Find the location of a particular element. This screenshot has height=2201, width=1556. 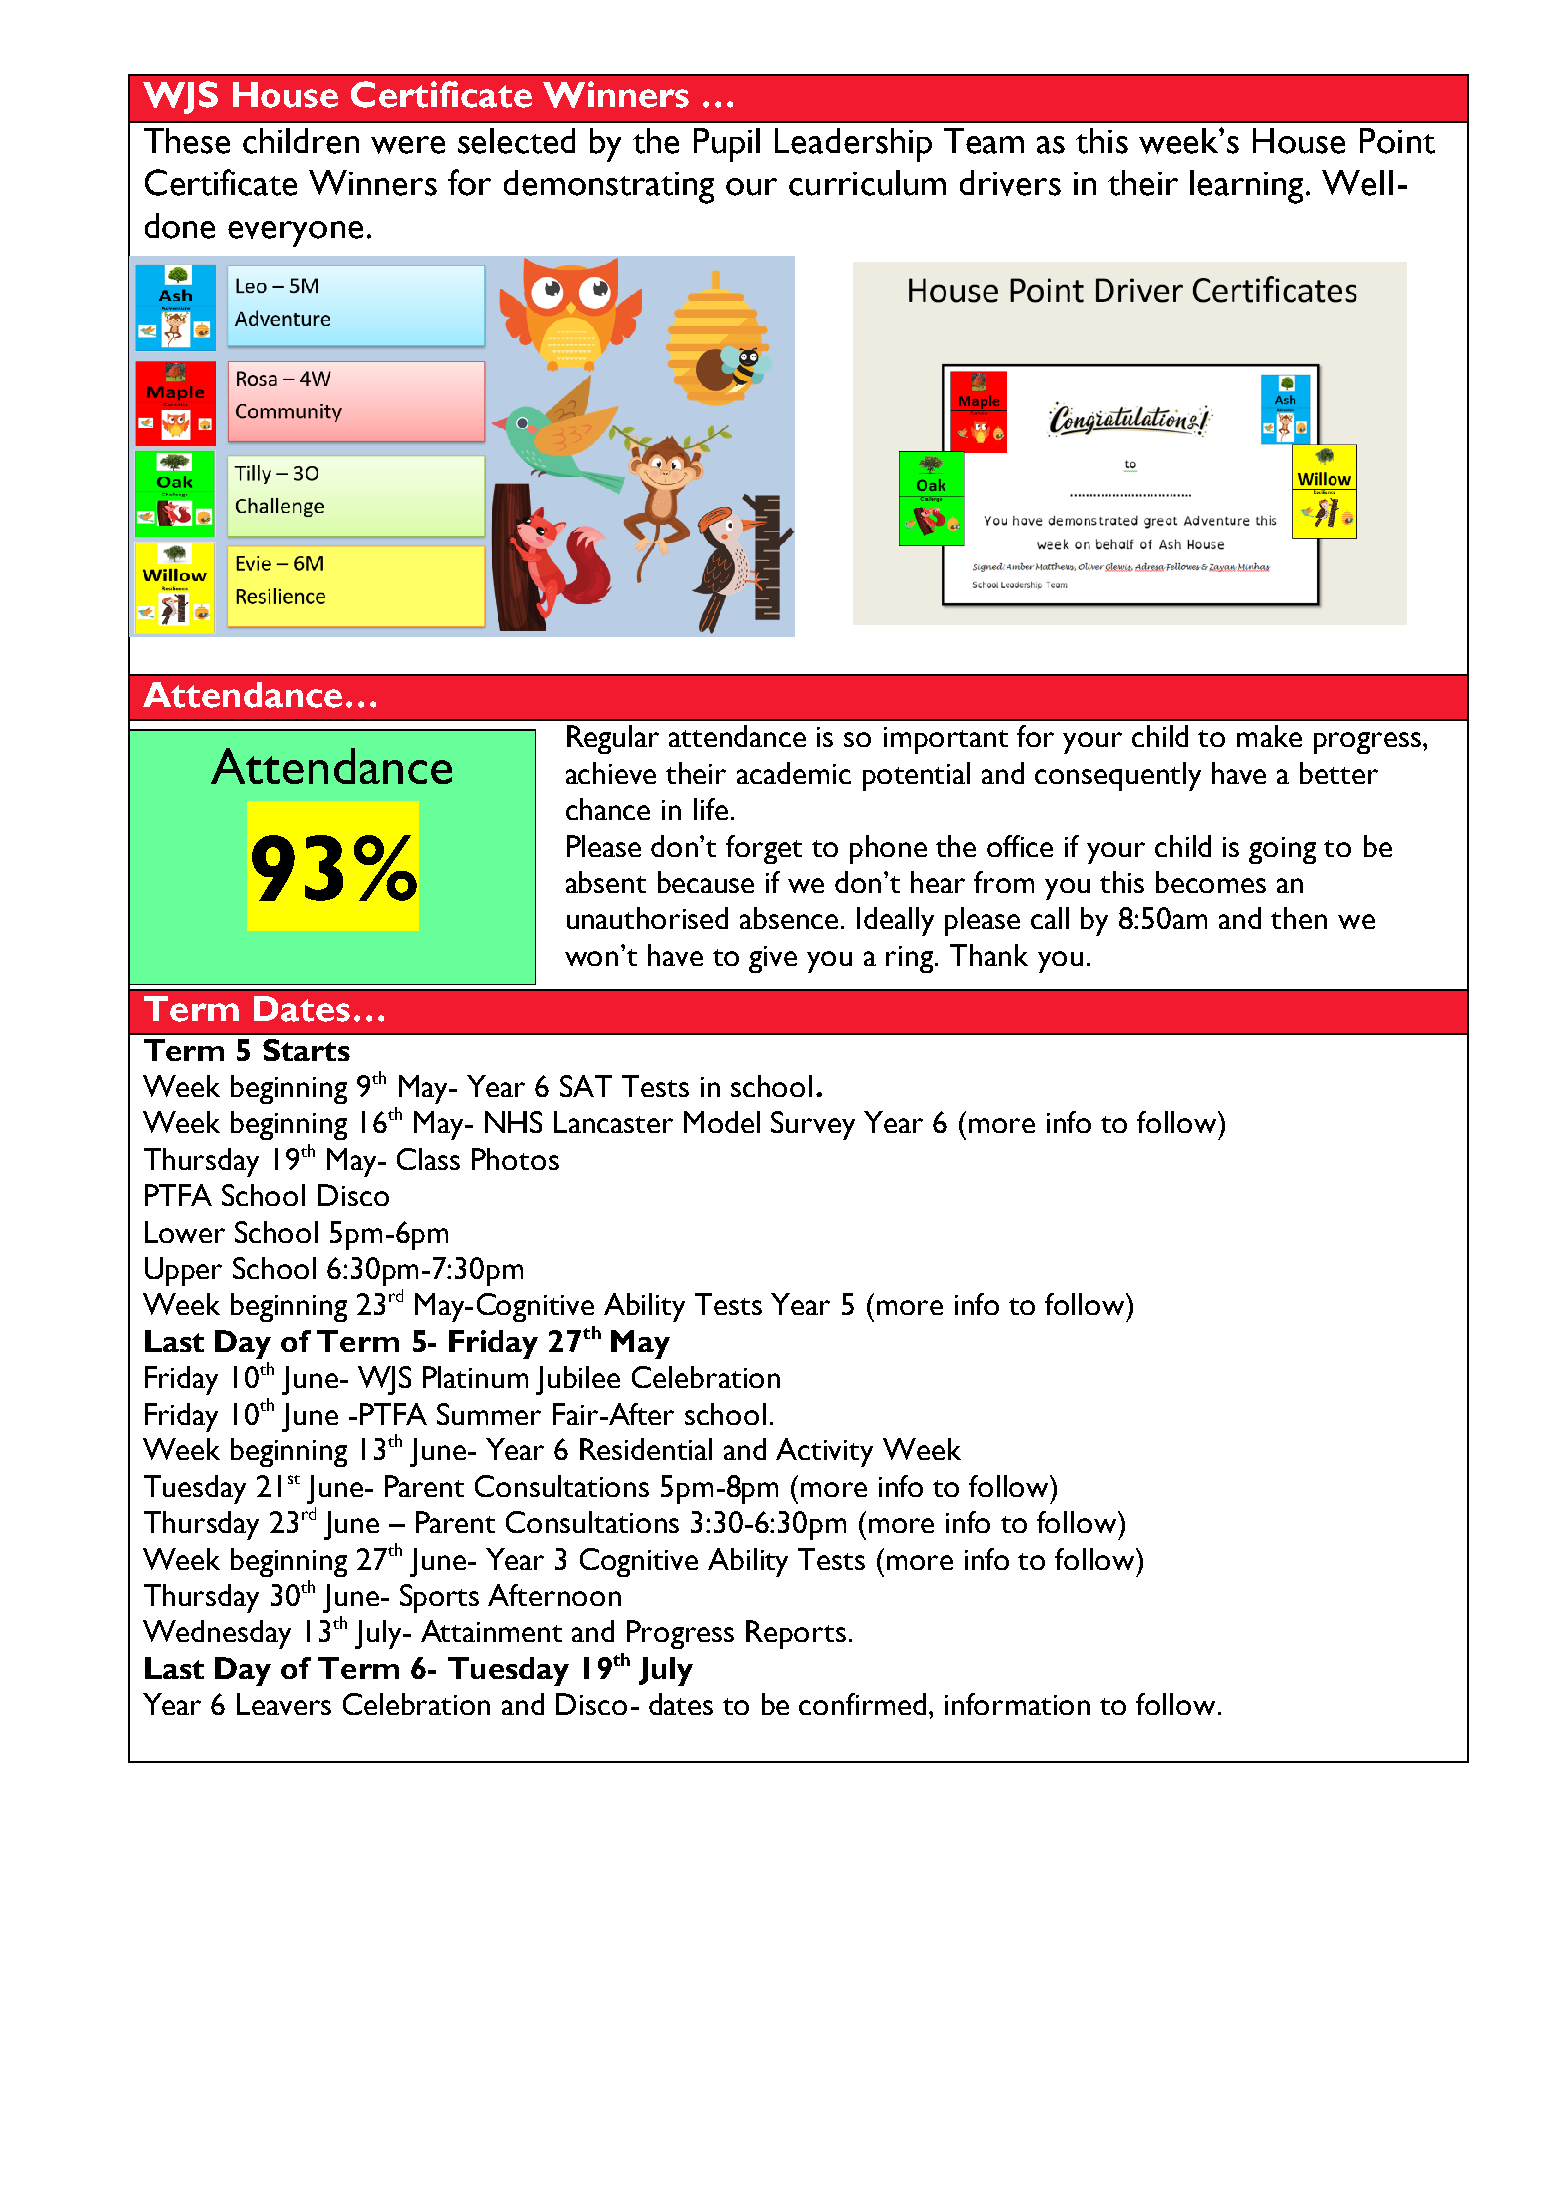

then is located at coordinates (1299, 918).
